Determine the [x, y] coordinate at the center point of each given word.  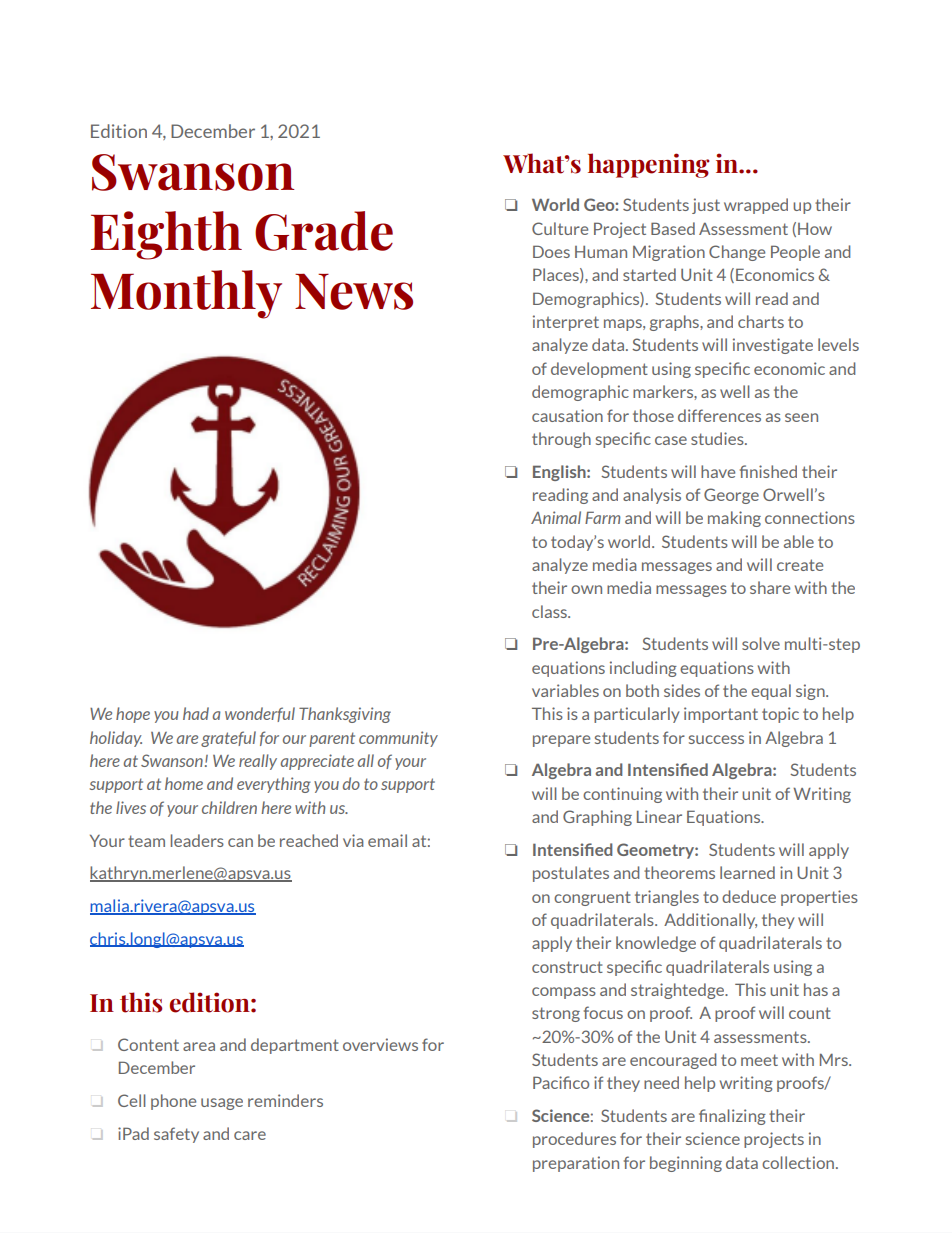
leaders [197, 840]
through [561, 440]
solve [761, 643]
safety [176, 1135]
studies [718, 438]
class [550, 611]
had [196, 713]
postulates [571, 874]
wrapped [756, 206]
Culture [560, 228]
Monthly [186, 294]
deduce [749, 896]
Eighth [166, 235]
